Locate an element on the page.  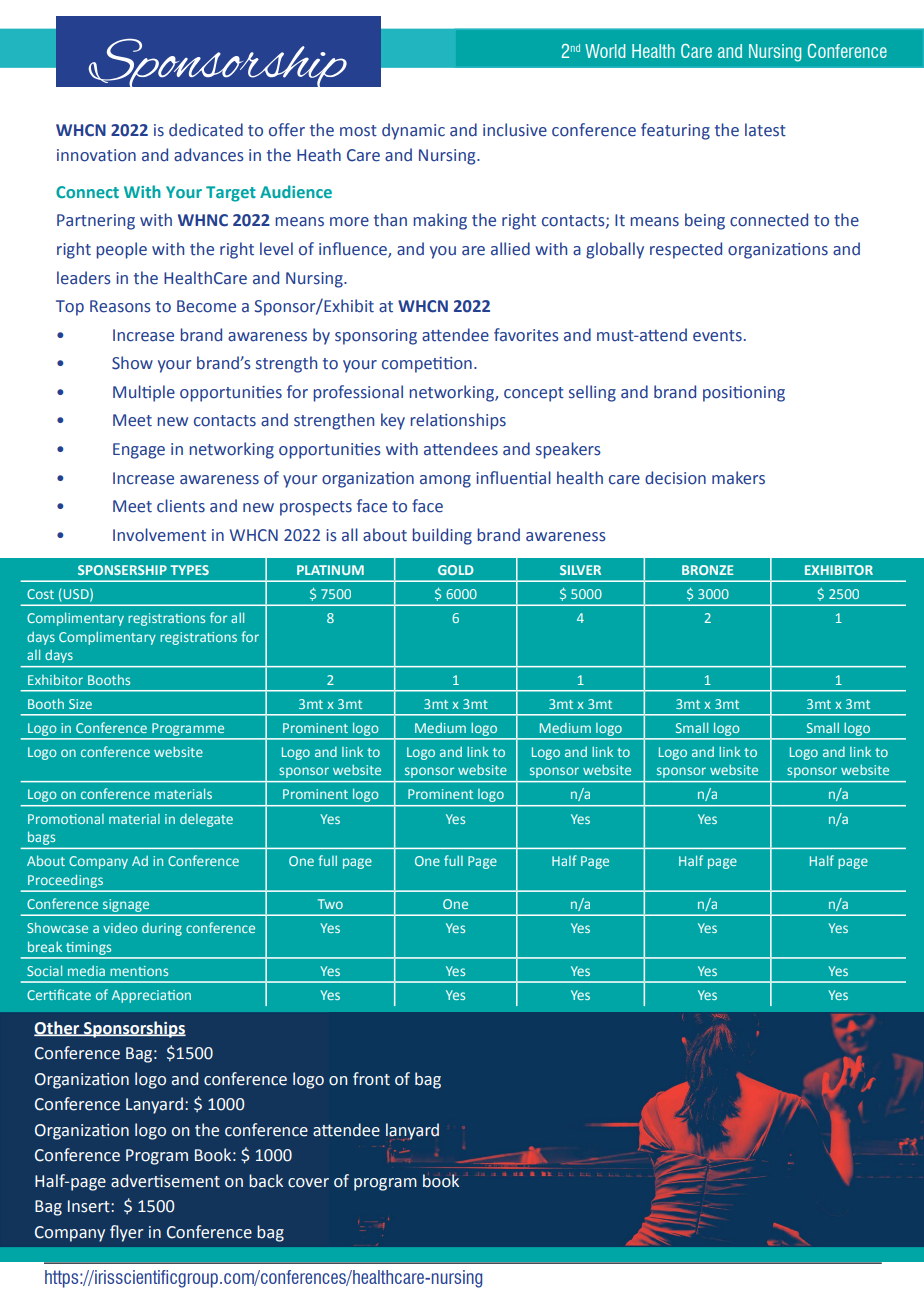
innovation is located at coordinates (96, 155).
